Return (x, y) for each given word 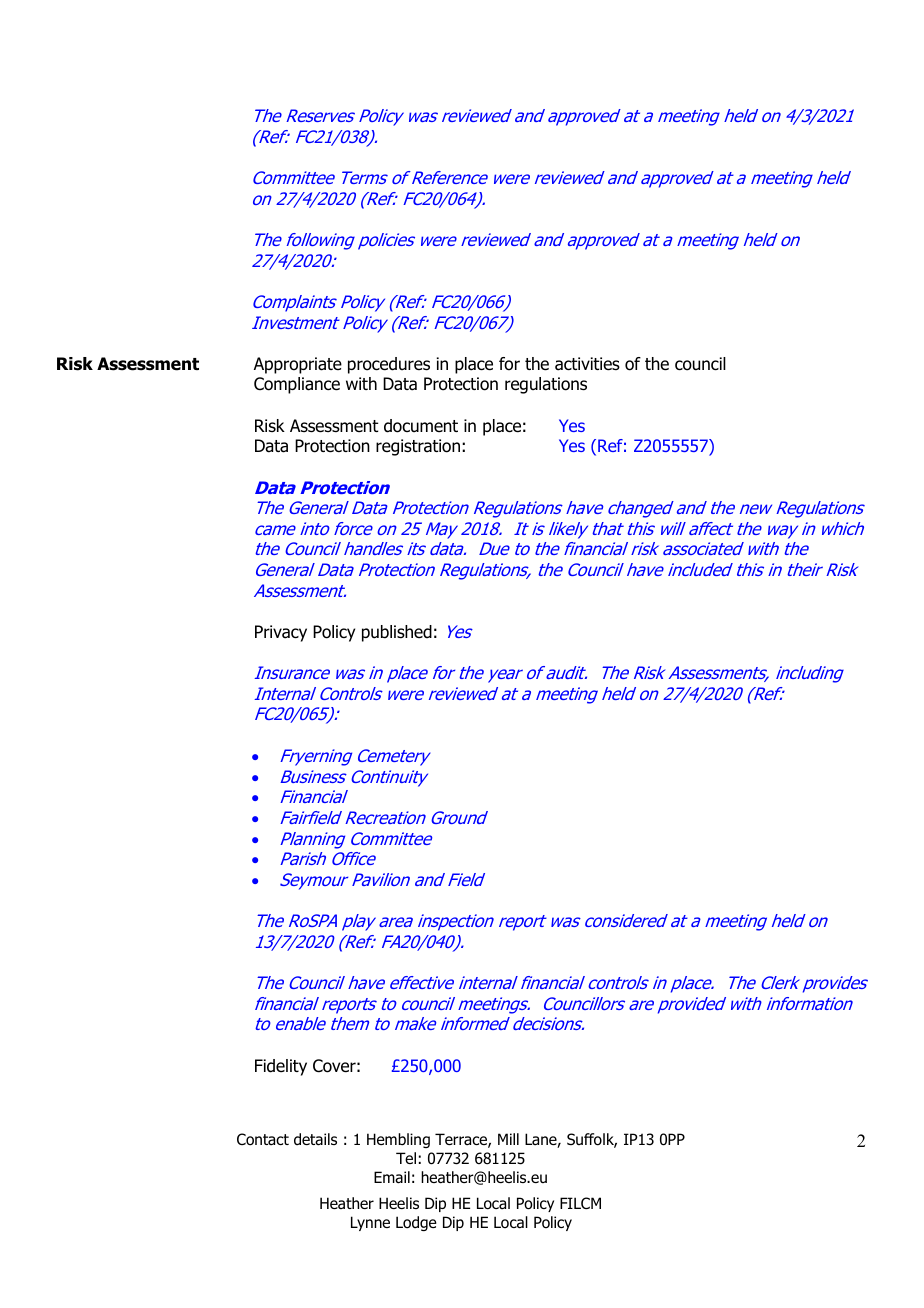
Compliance (297, 385)
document (421, 426)
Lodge (416, 1223)
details (315, 1139)
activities (587, 364)
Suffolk (592, 1140)
